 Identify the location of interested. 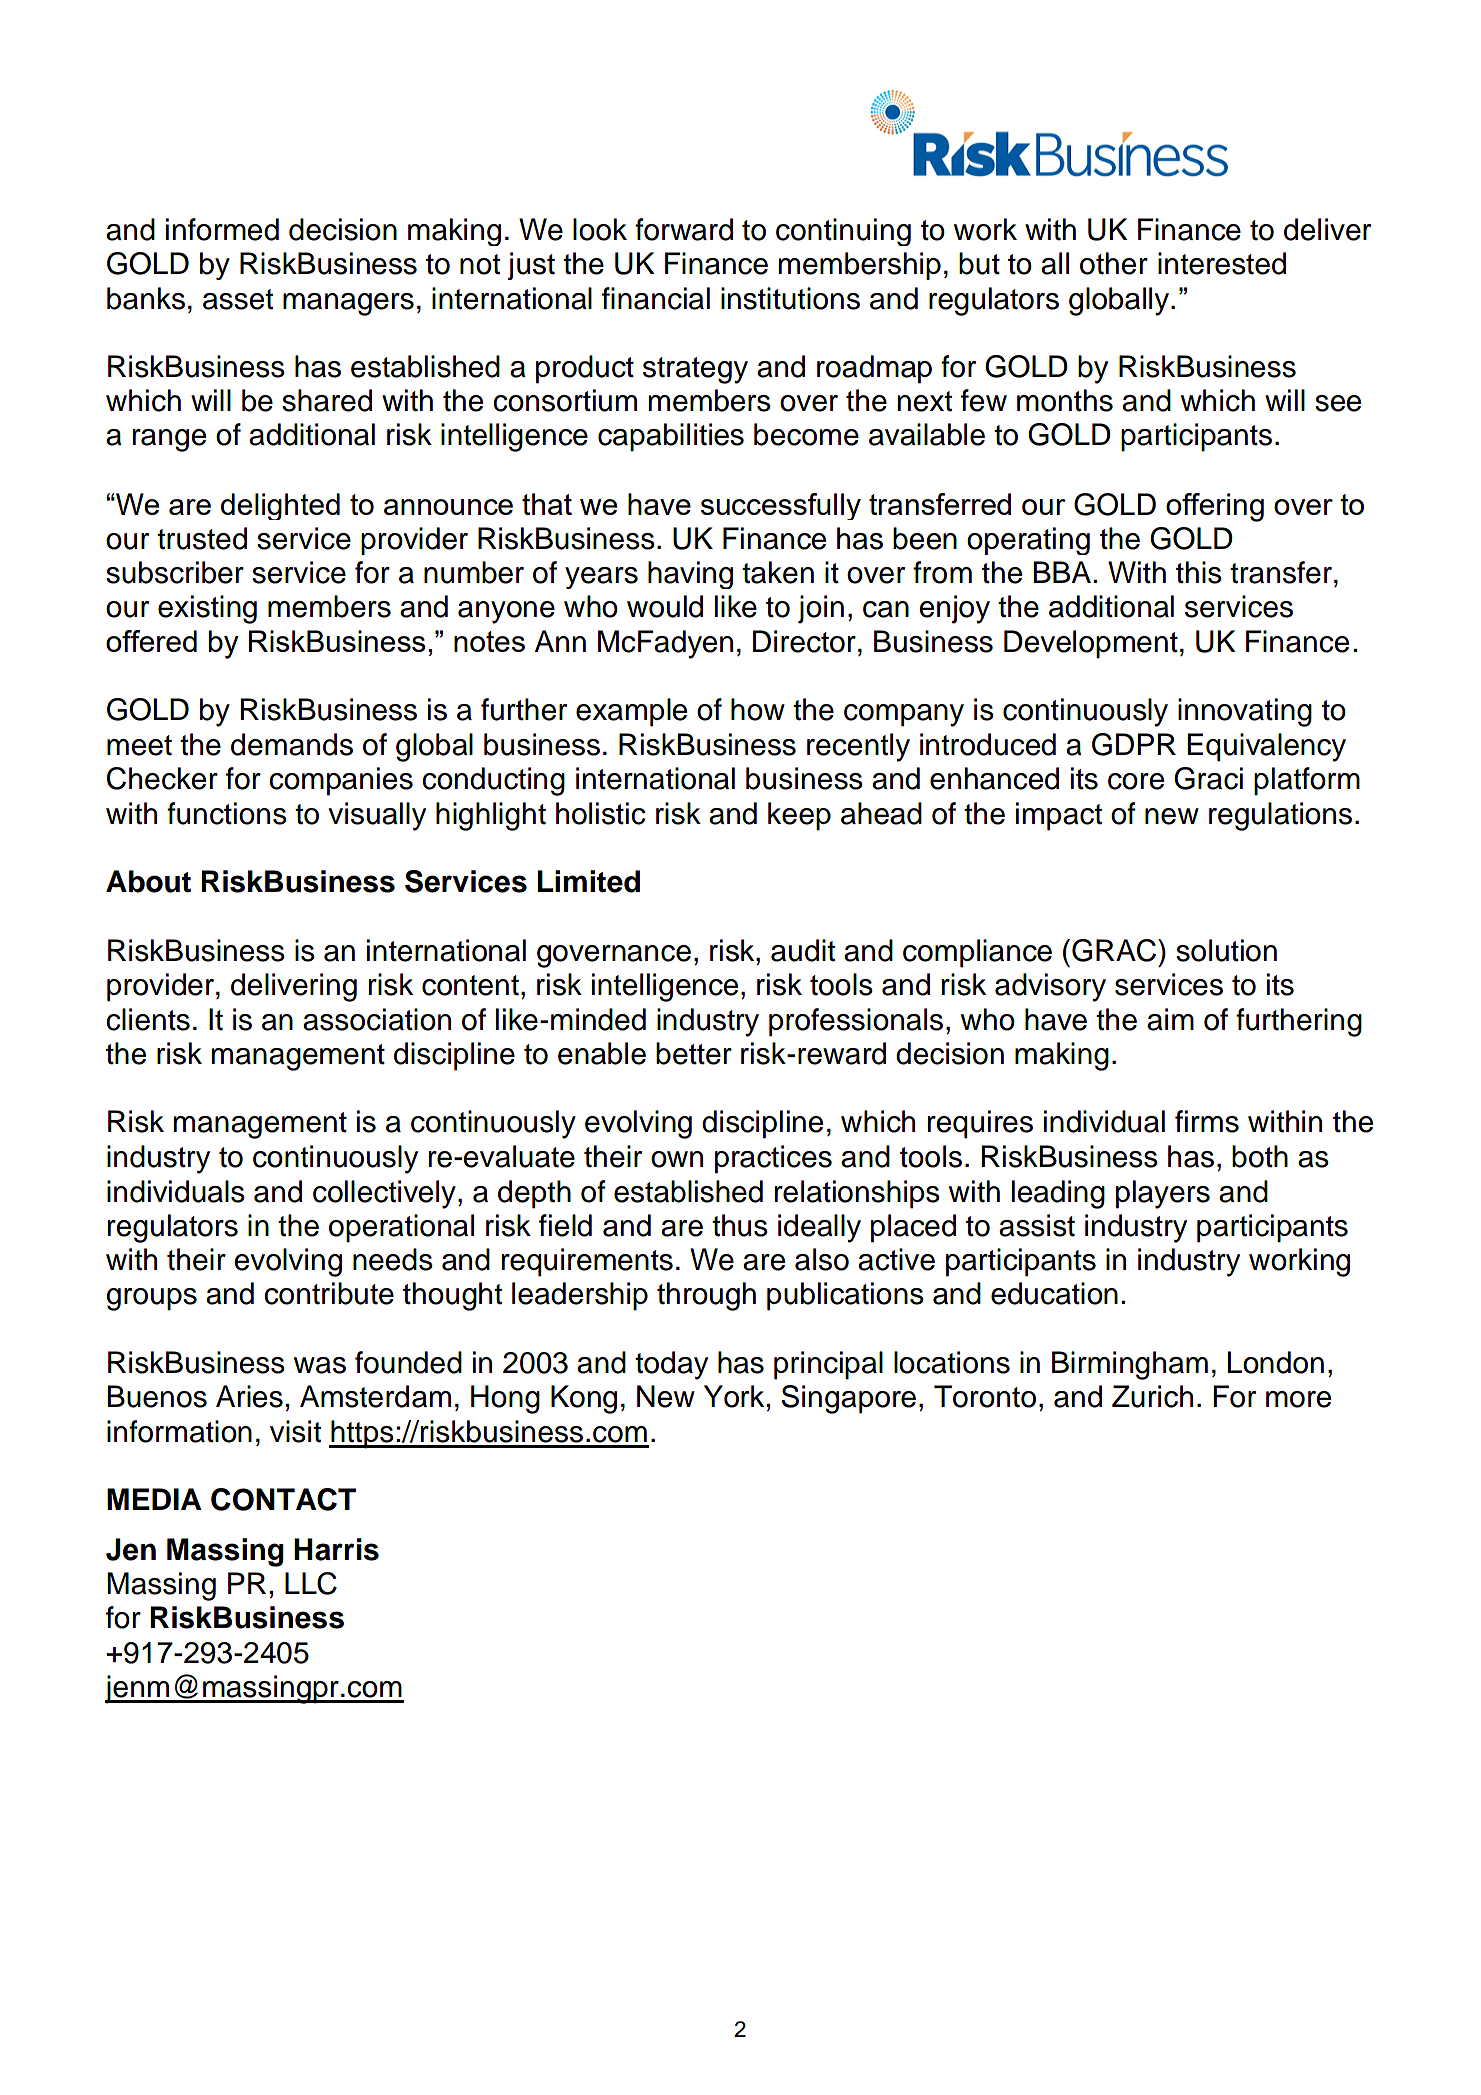
(1222, 263).
